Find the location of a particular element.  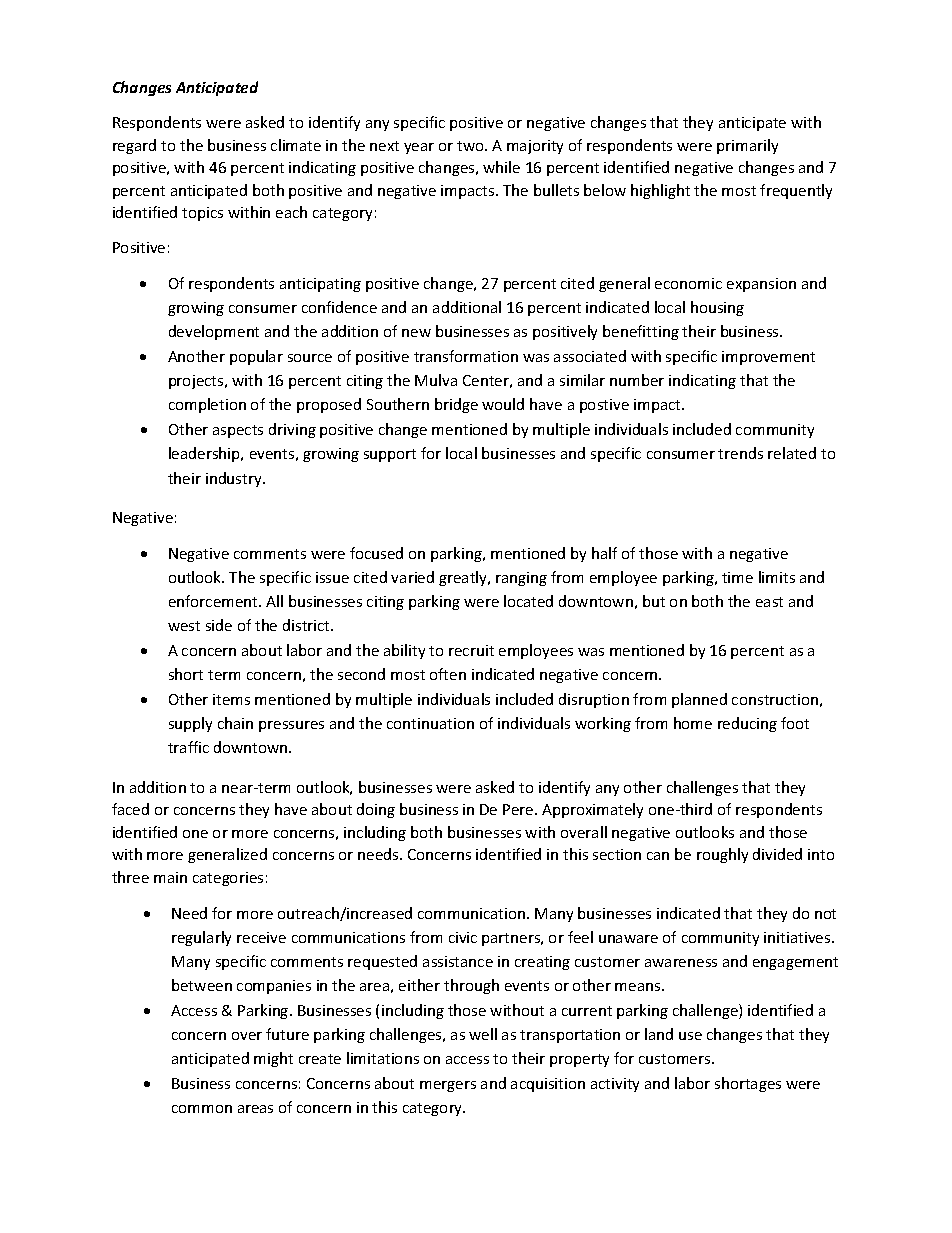

common is located at coordinates (202, 1109).
